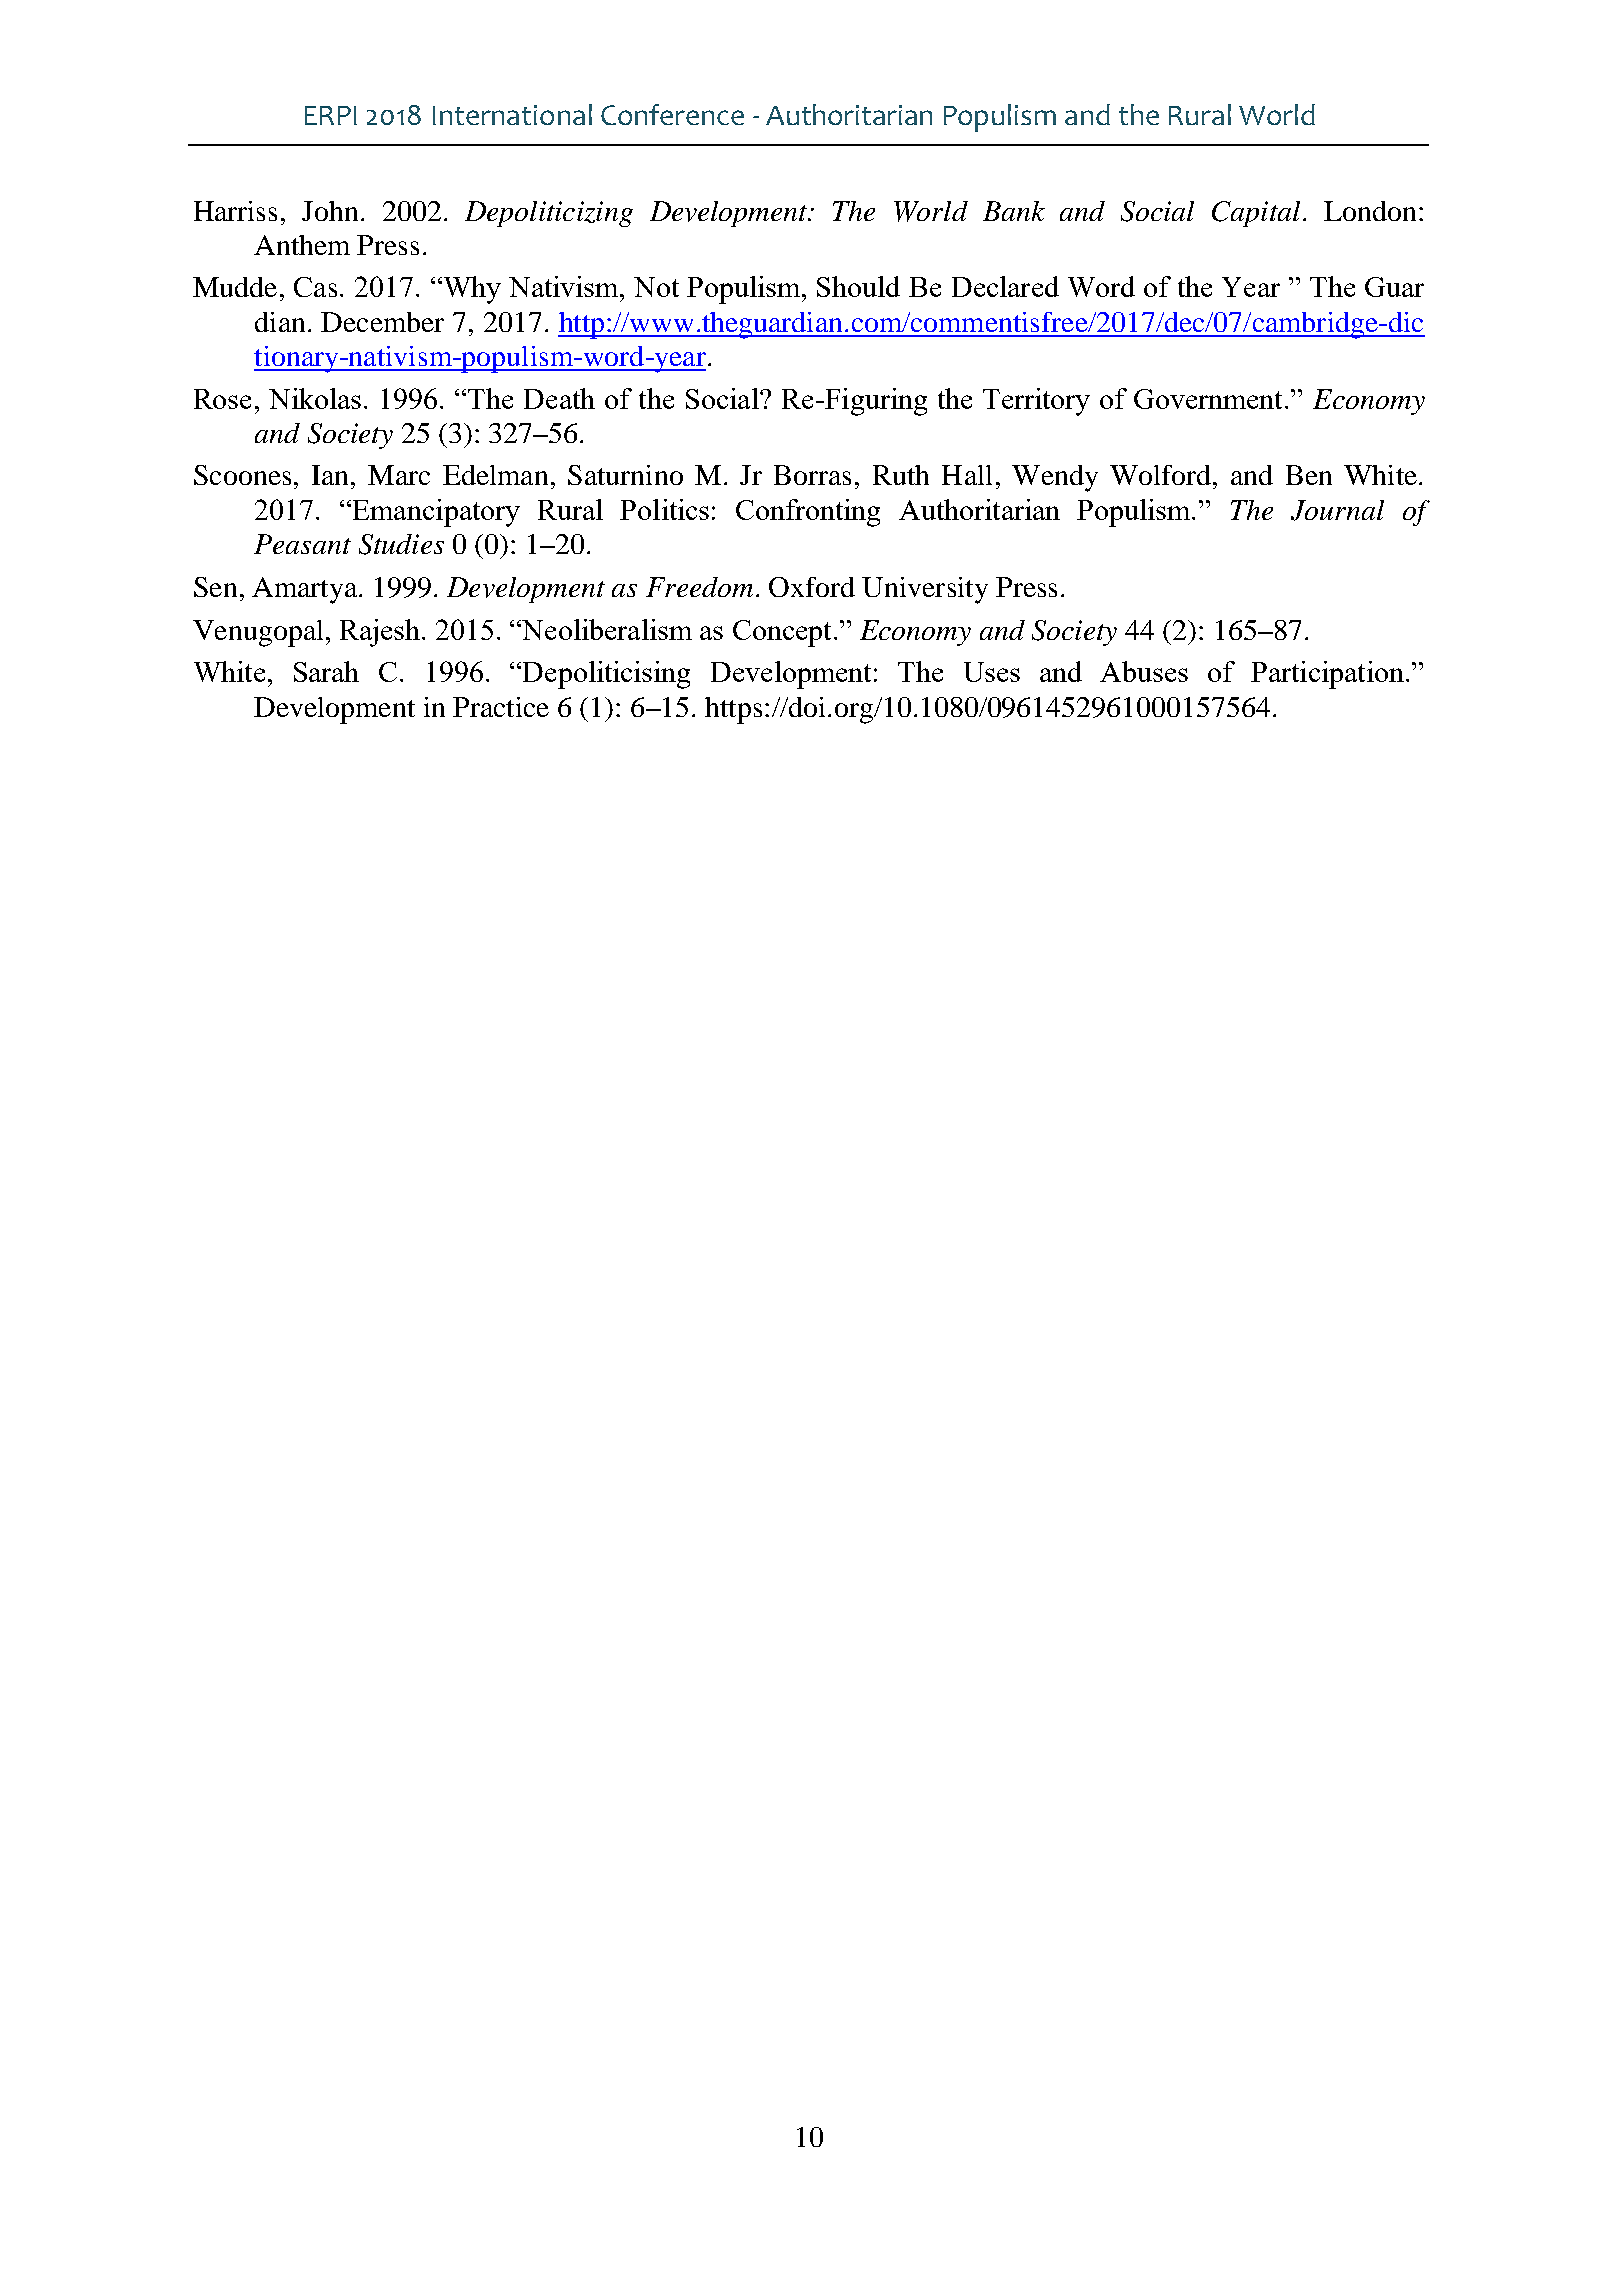 This image has height=2287, width=1617. What do you see at coordinates (1208, 399) in the image?
I see `Government` at bounding box center [1208, 399].
